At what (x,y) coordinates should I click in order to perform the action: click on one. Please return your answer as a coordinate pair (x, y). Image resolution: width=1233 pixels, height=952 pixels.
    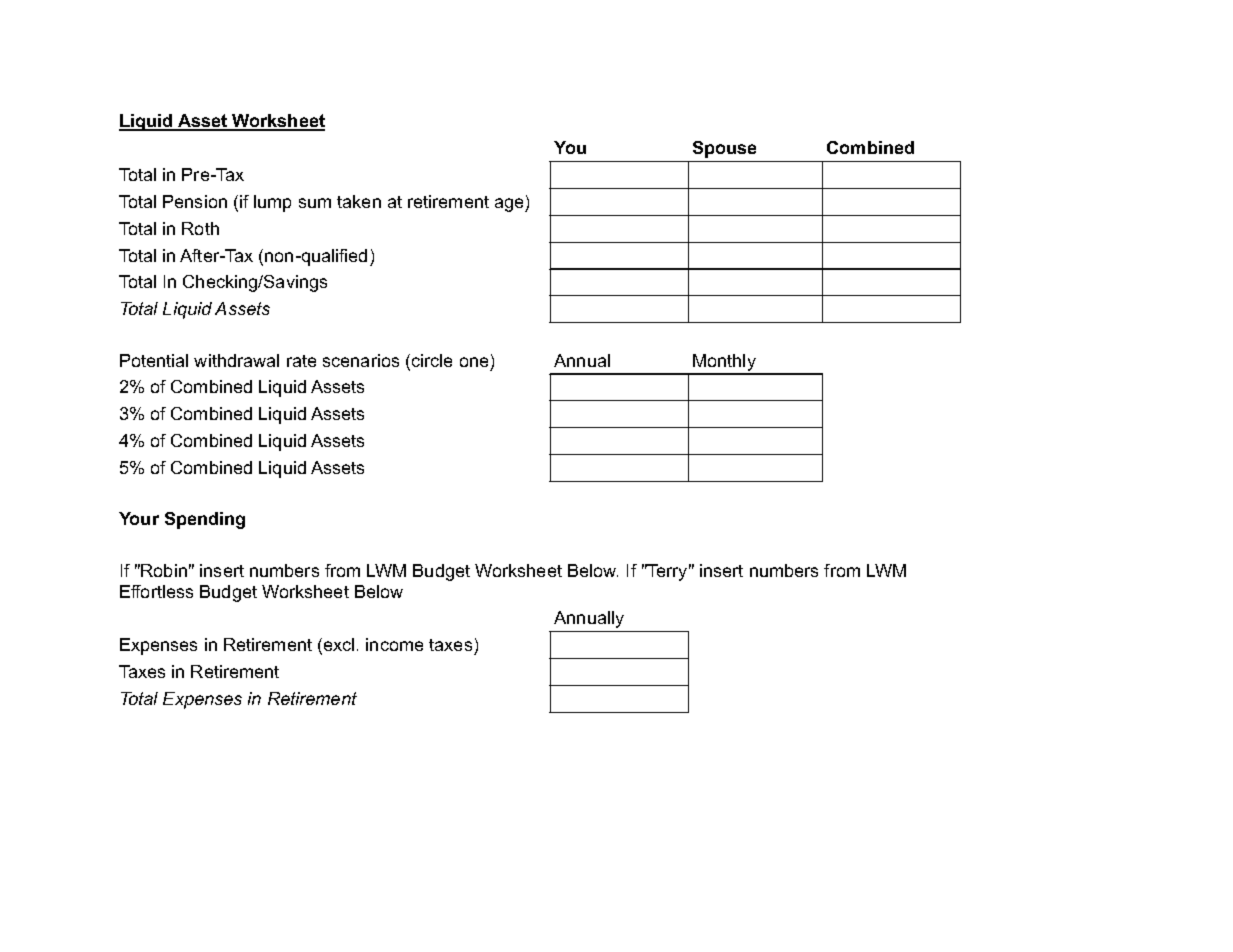
    Looking at the image, I should click on (474, 362).
